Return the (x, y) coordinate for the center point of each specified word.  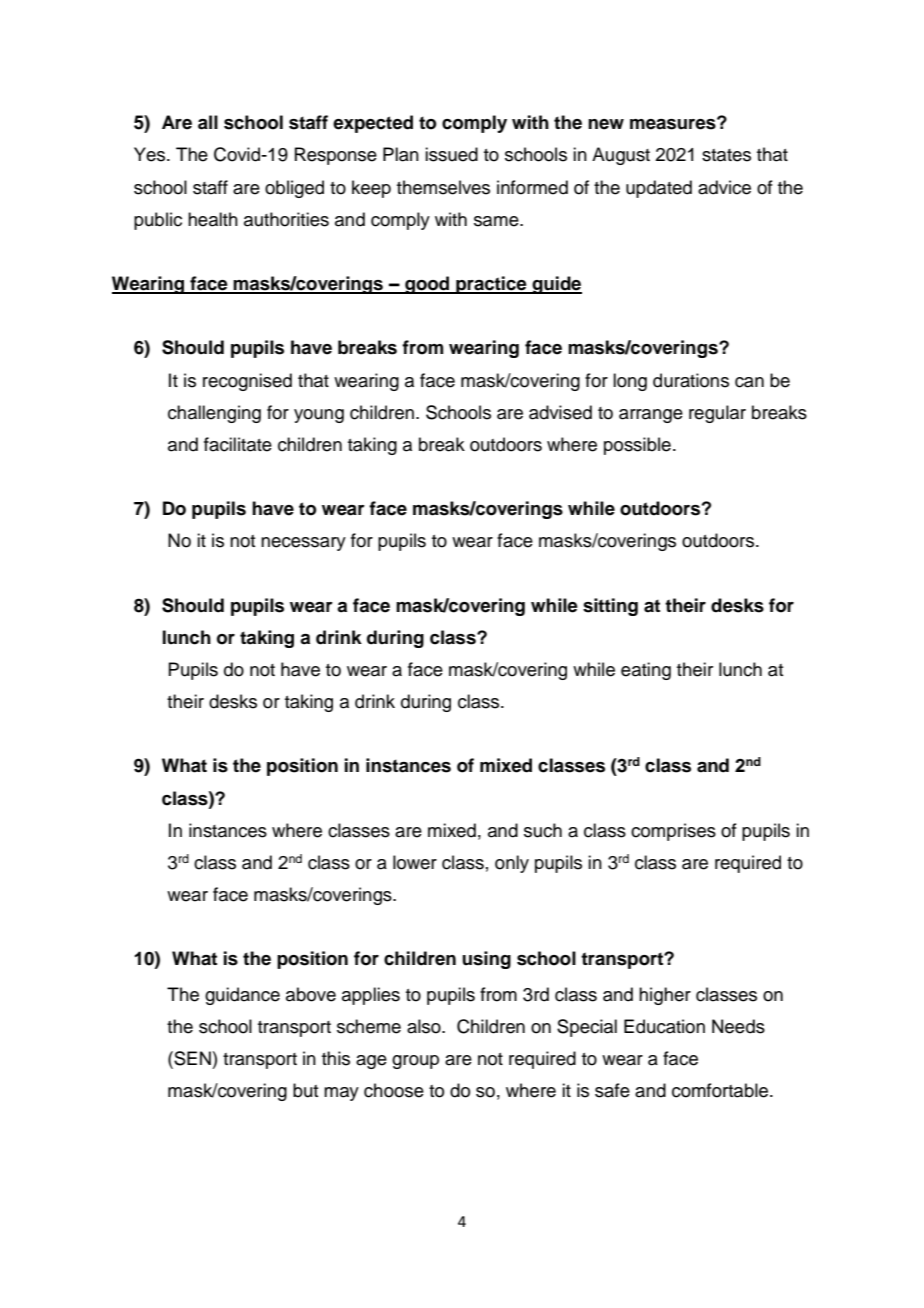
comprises (673, 832)
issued (451, 154)
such (543, 830)
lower (415, 862)
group (415, 1062)
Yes (151, 154)
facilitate (238, 444)
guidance (242, 996)
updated (659, 189)
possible (637, 446)
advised (560, 412)
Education (664, 1026)
